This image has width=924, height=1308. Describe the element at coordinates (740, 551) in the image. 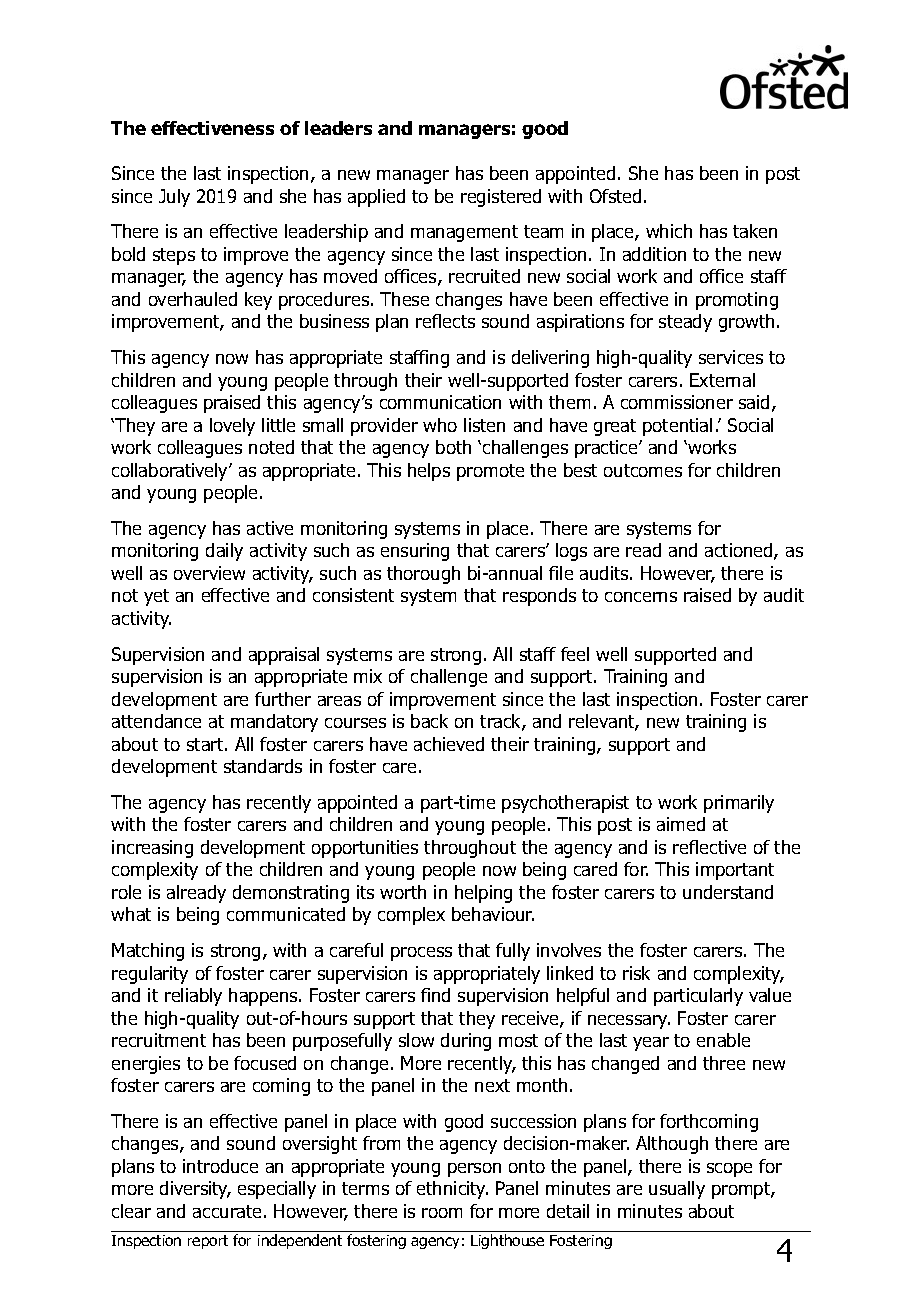

I see `actioned` at that location.
